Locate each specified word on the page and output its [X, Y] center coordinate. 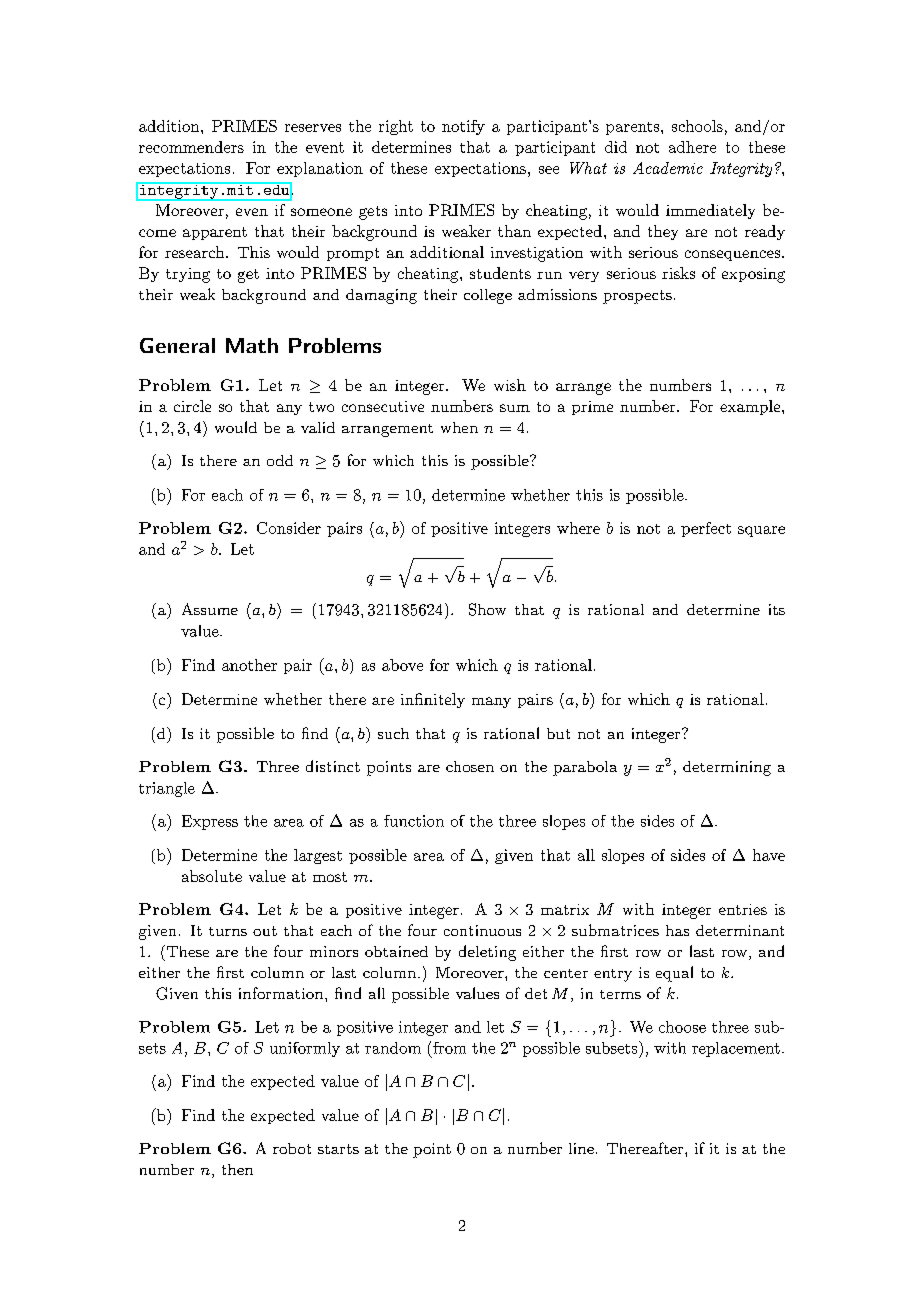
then [237, 1169]
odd [280, 460]
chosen [470, 766]
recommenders [191, 147]
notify [463, 127]
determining [727, 768]
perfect [706, 529]
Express [210, 822]
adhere [692, 147]
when [459, 427]
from [449, 1048]
